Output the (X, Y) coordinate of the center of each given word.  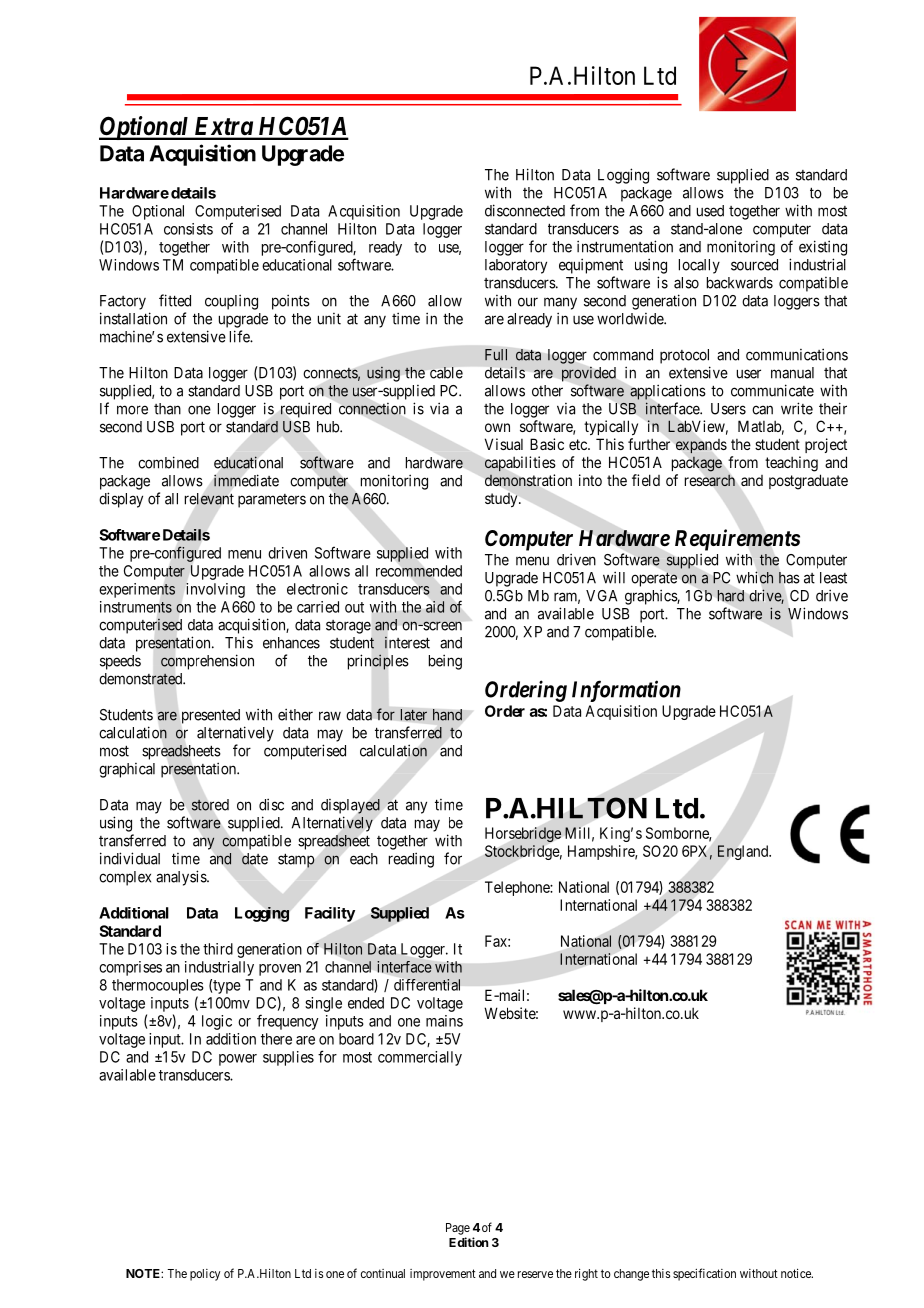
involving (215, 590)
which (755, 577)
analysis (182, 878)
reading (411, 860)
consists (188, 229)
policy (205, 1275)
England (744, 852)
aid (435, 607)
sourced (754, 265)
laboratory (516, 266)
